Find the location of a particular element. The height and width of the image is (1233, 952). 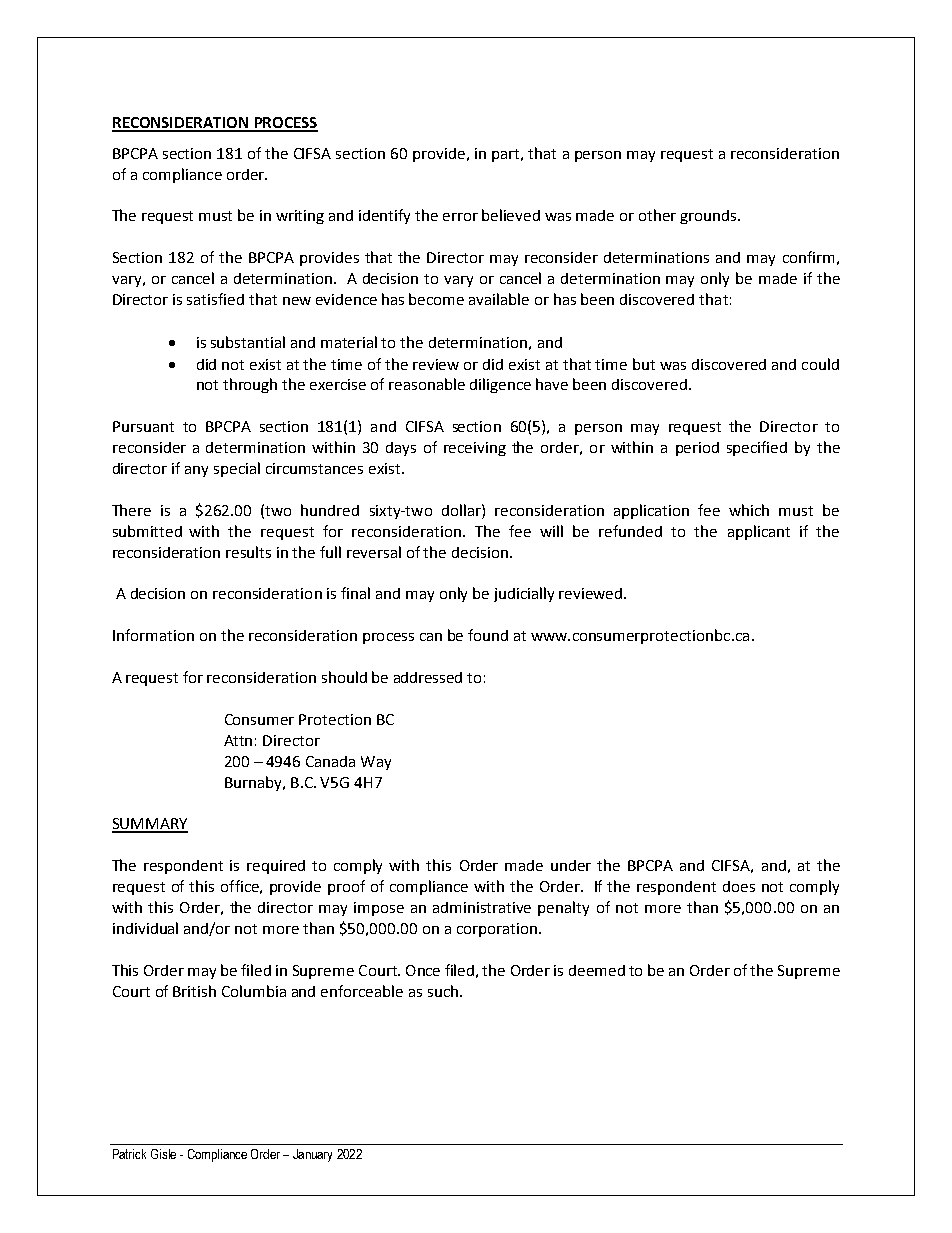

Patrick is located at coordinates (129, 1154).
